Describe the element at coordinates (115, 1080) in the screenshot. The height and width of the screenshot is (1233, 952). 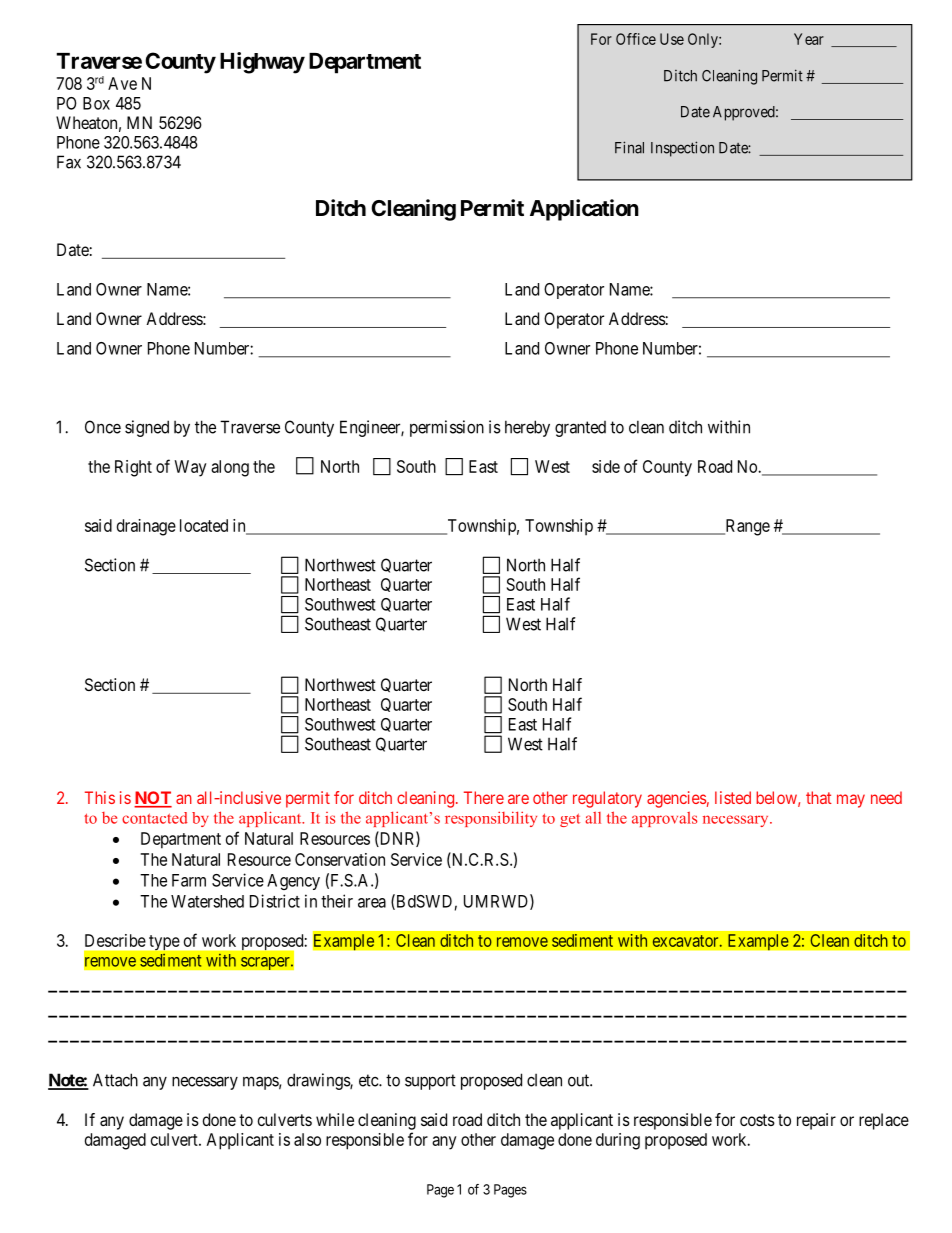
I see `Attach` at that location.
